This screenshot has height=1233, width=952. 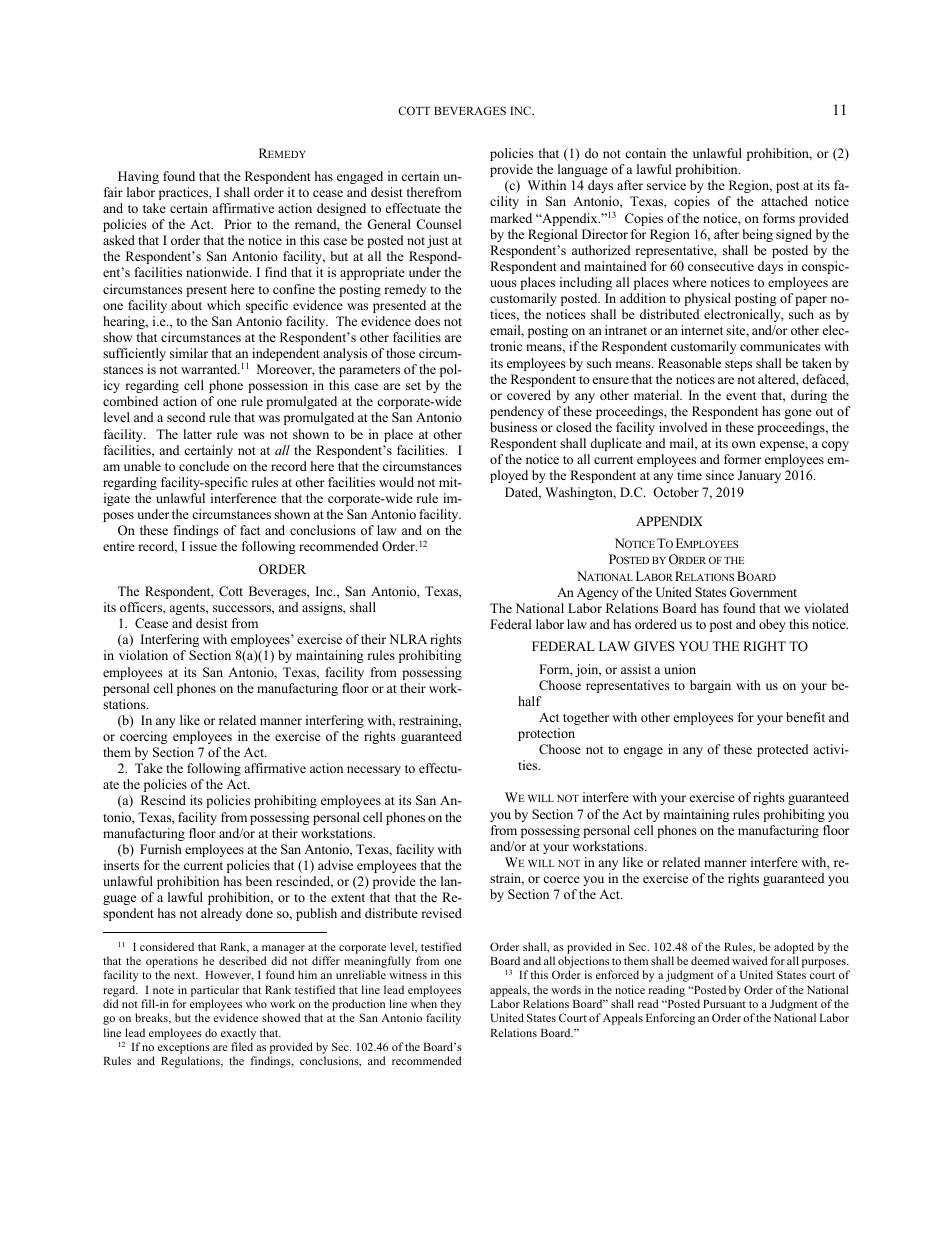 What do you see at coordinates (143, 655) in the screenshot?
I see `violation` at bounding box center [143, 655].
